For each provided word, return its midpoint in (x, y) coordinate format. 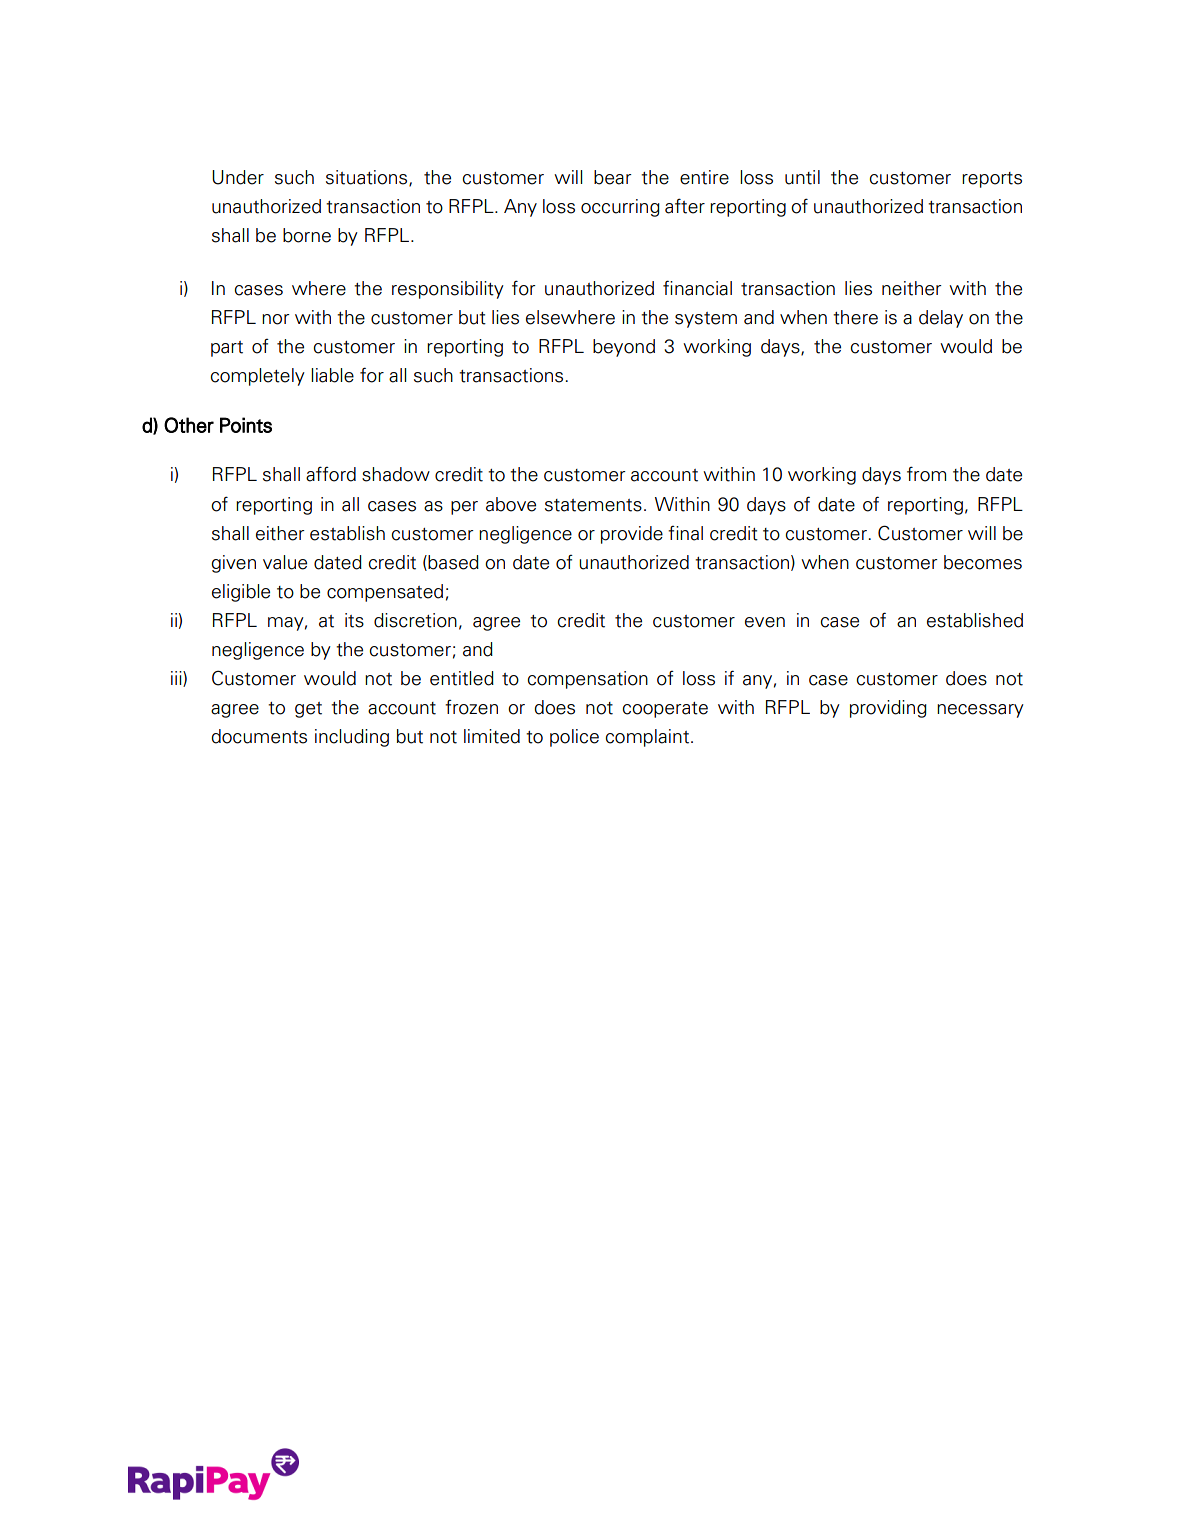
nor (276, 319)
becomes (983, 562)
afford (331, 474)
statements (593, 505)
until (802, 177)
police (574, 738)
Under (238, 177)
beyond (624, 348)
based (452, 563)
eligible (241, 593)
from (926, 474)
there (855, 317)
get (308, 710)
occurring (620, 208)
